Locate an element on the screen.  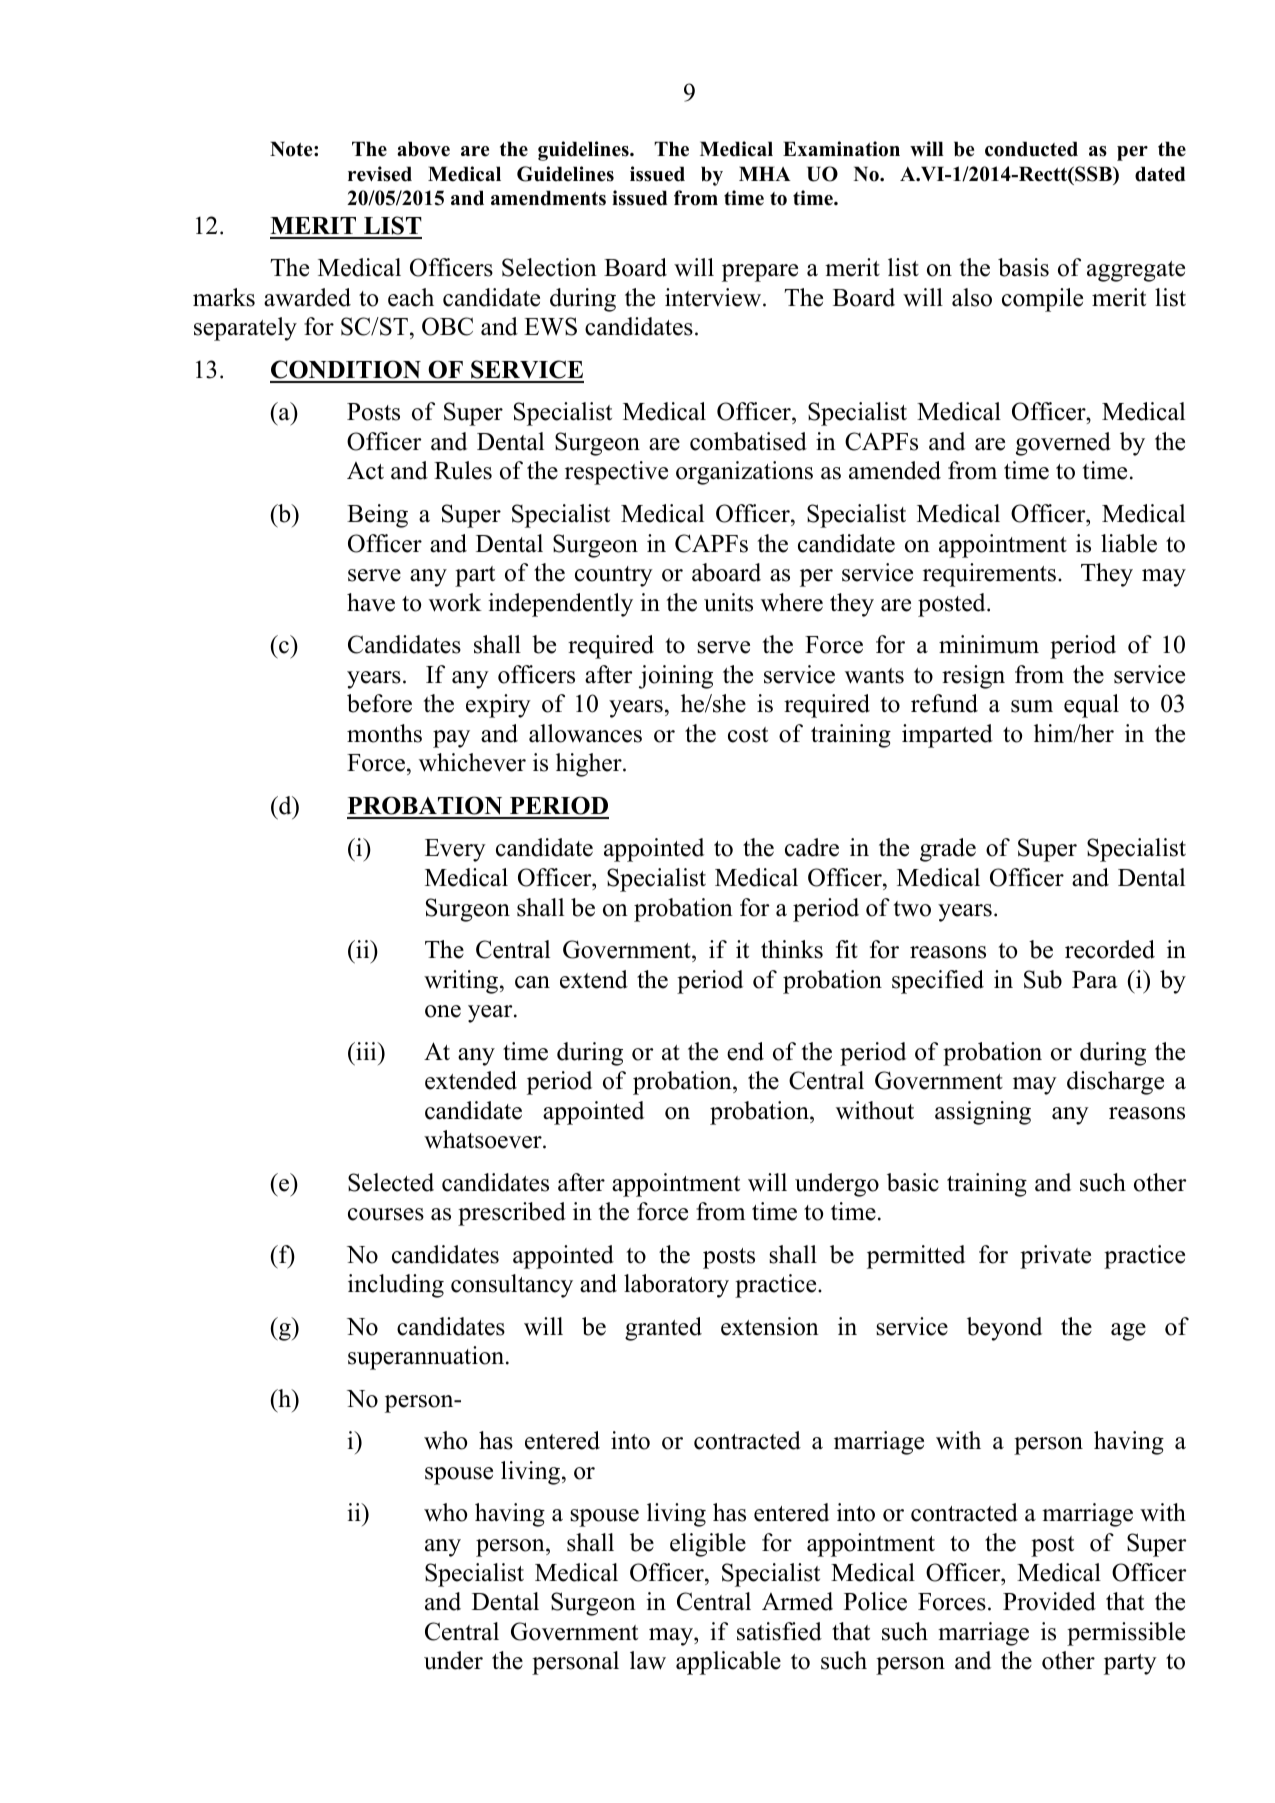
assigning is located at coordinates (983, 1113).
